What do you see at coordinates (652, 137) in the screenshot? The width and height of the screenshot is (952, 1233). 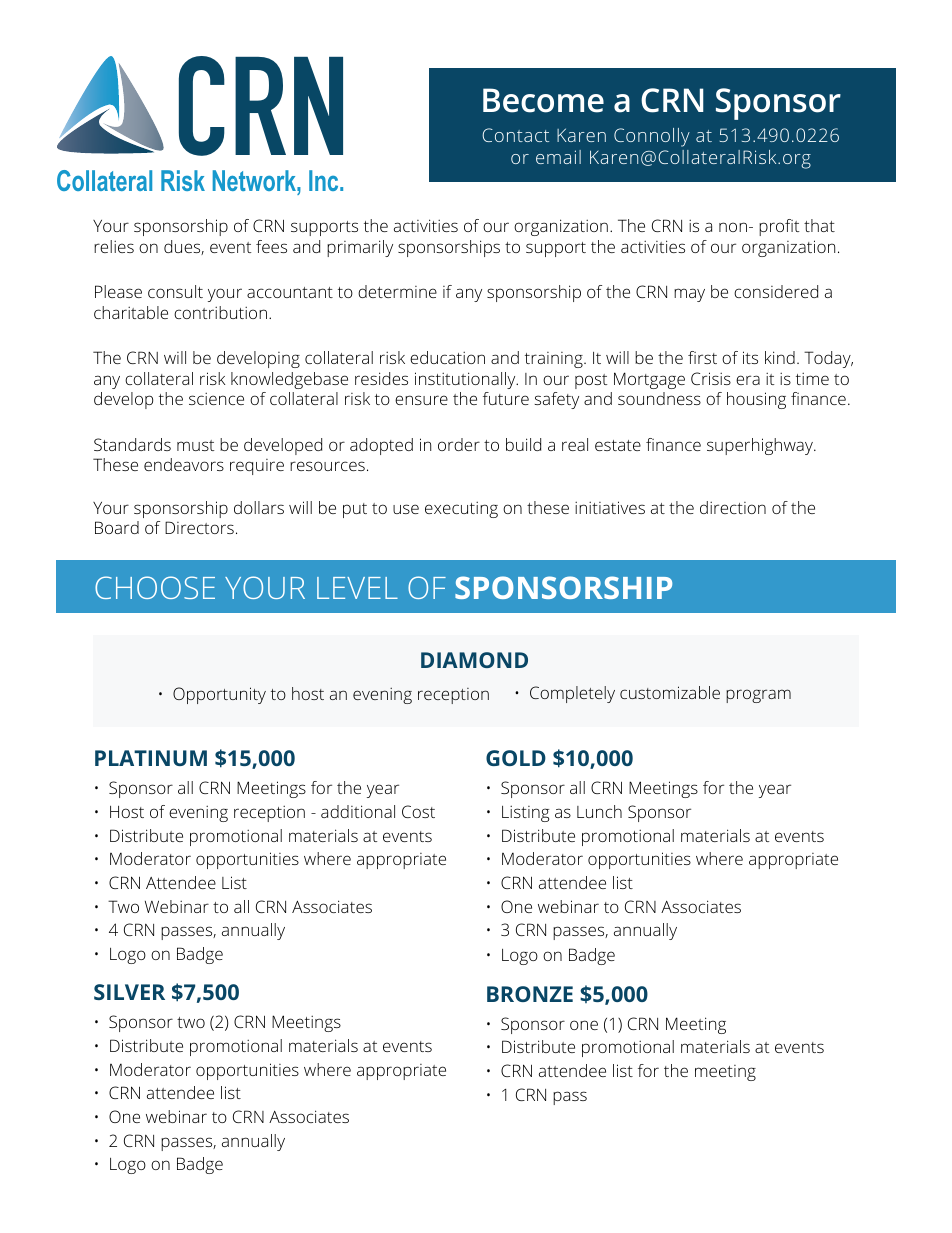 I see `Connolly` at bounding box center [652, 137].
